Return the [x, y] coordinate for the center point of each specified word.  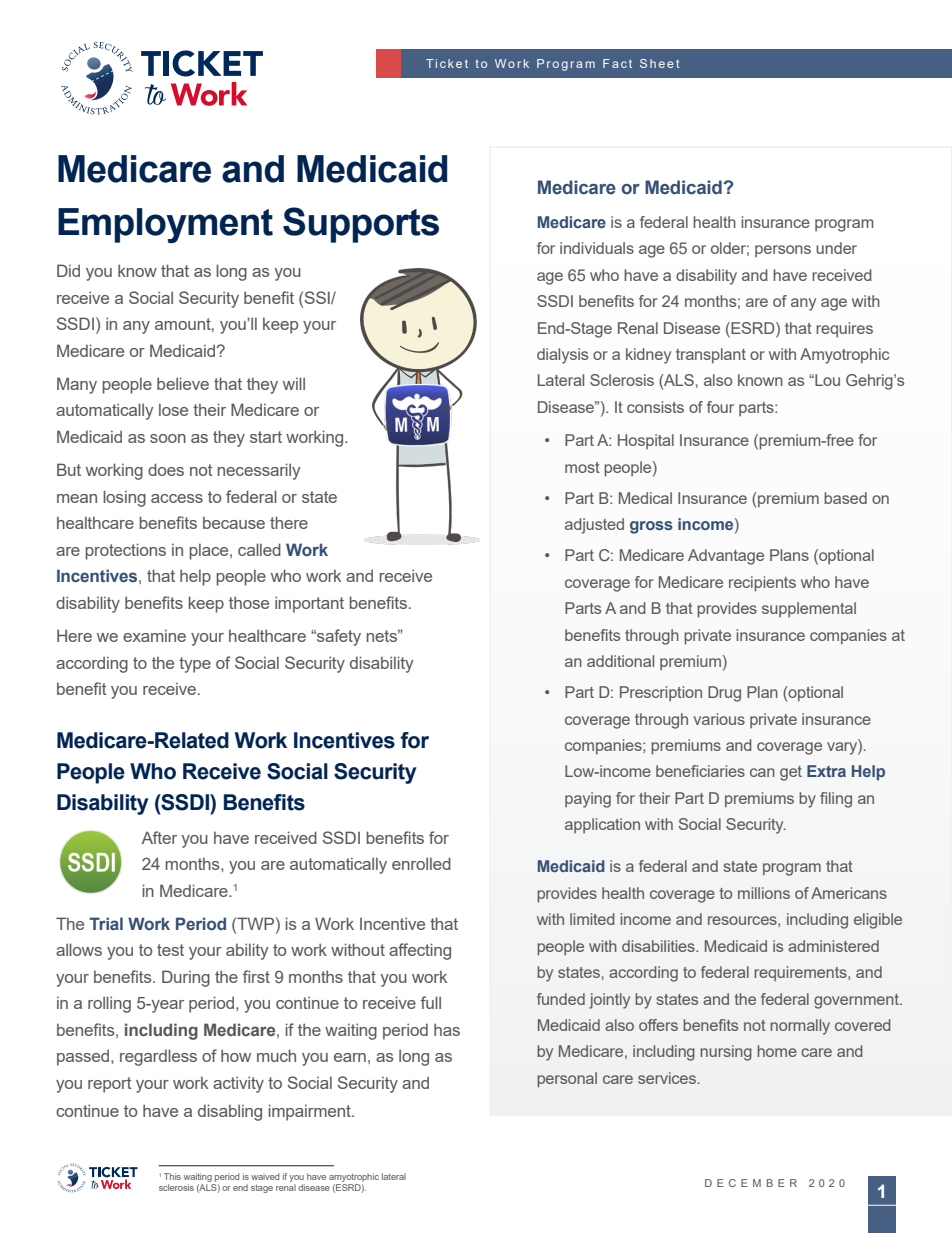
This [172, 1176]
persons [783, 251]
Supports [361, 225]
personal [567, 1079]
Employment [165, 225]
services [667, 1078]
